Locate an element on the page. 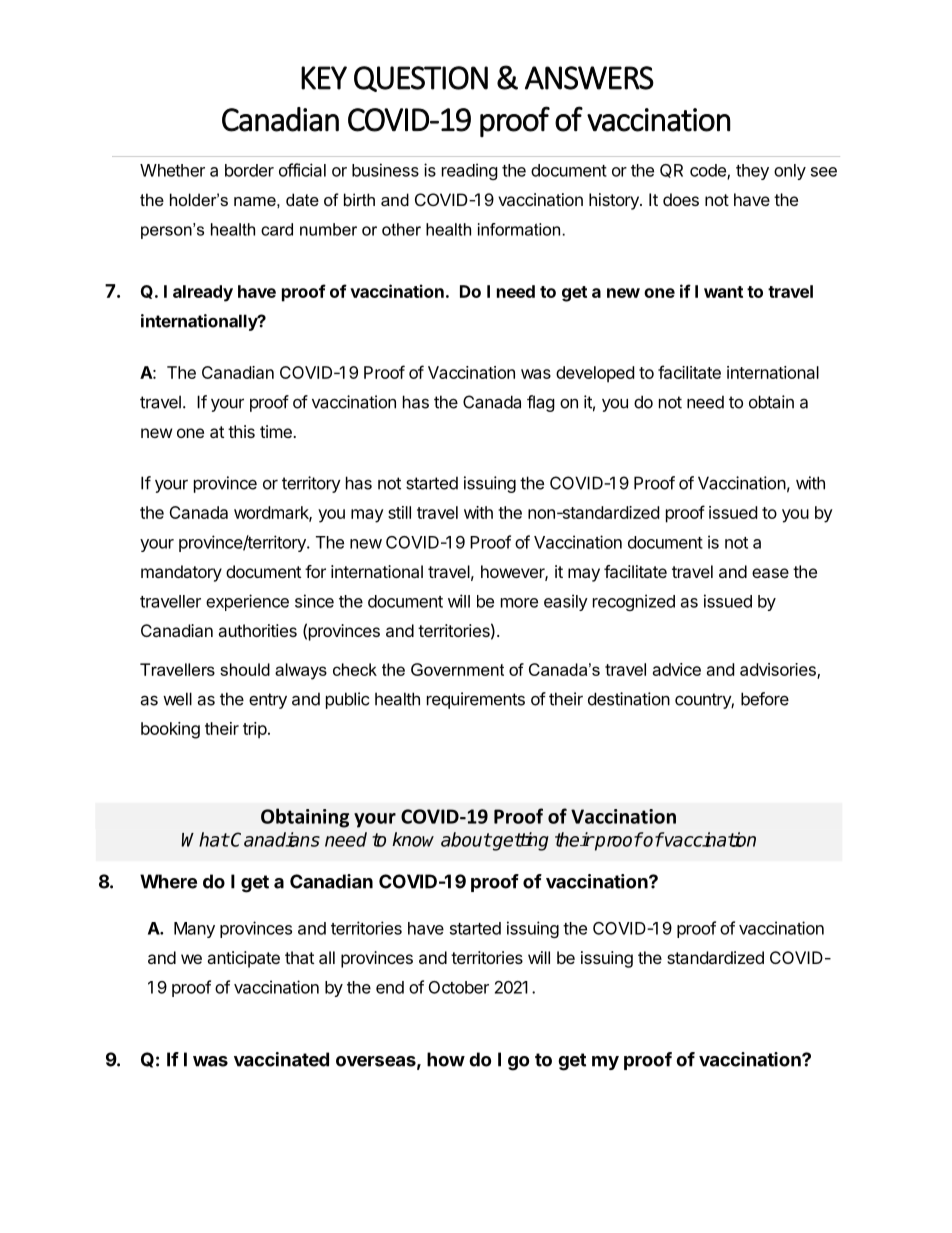  ease is located at coordinates (770, 573).
